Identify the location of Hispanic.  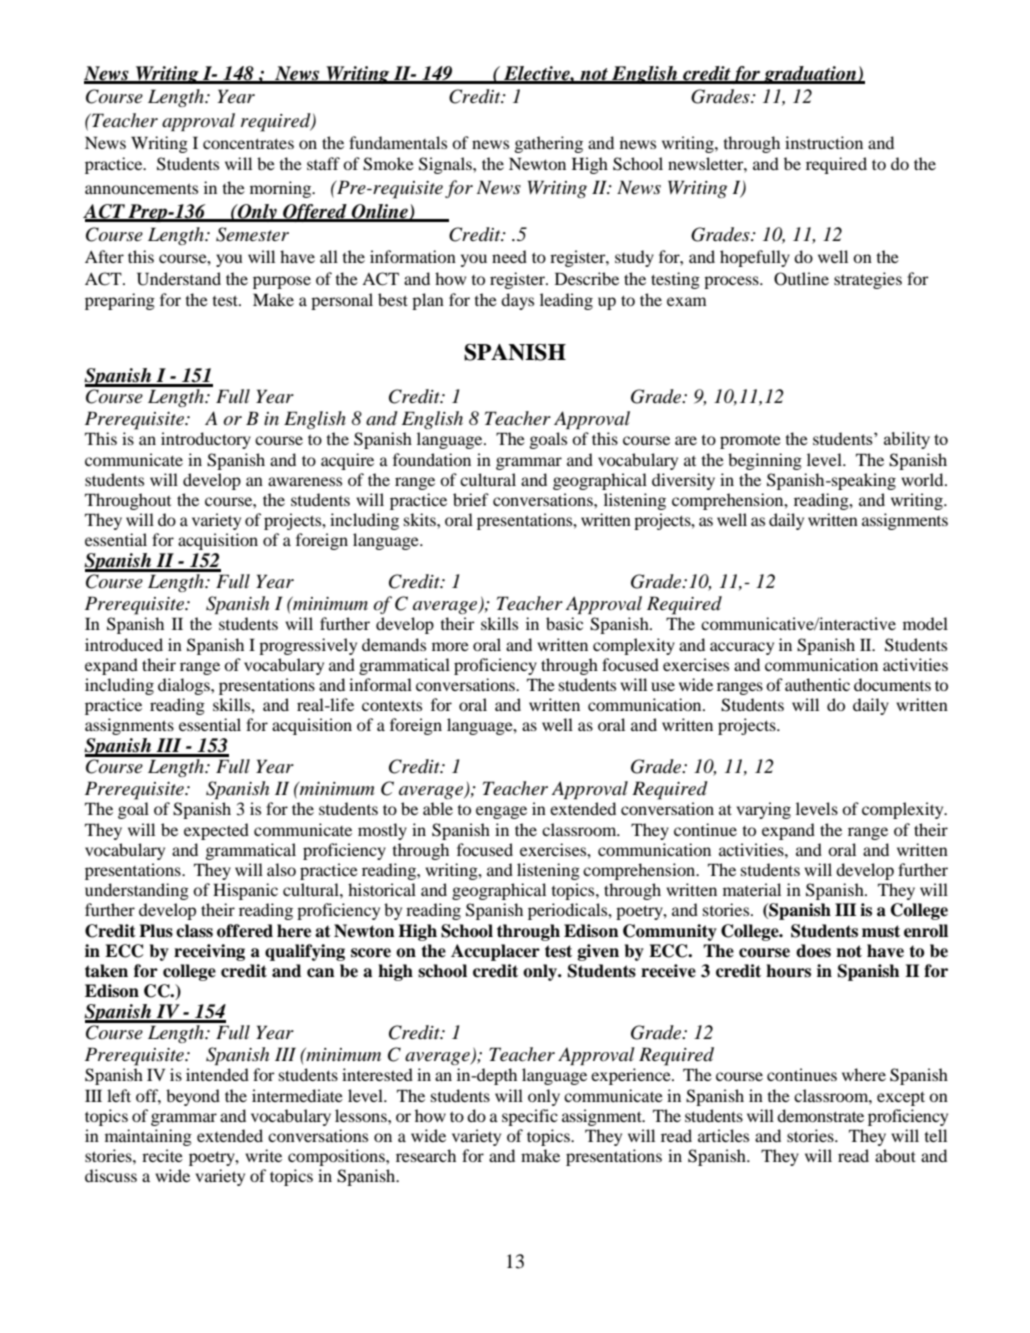
(245, 891).
